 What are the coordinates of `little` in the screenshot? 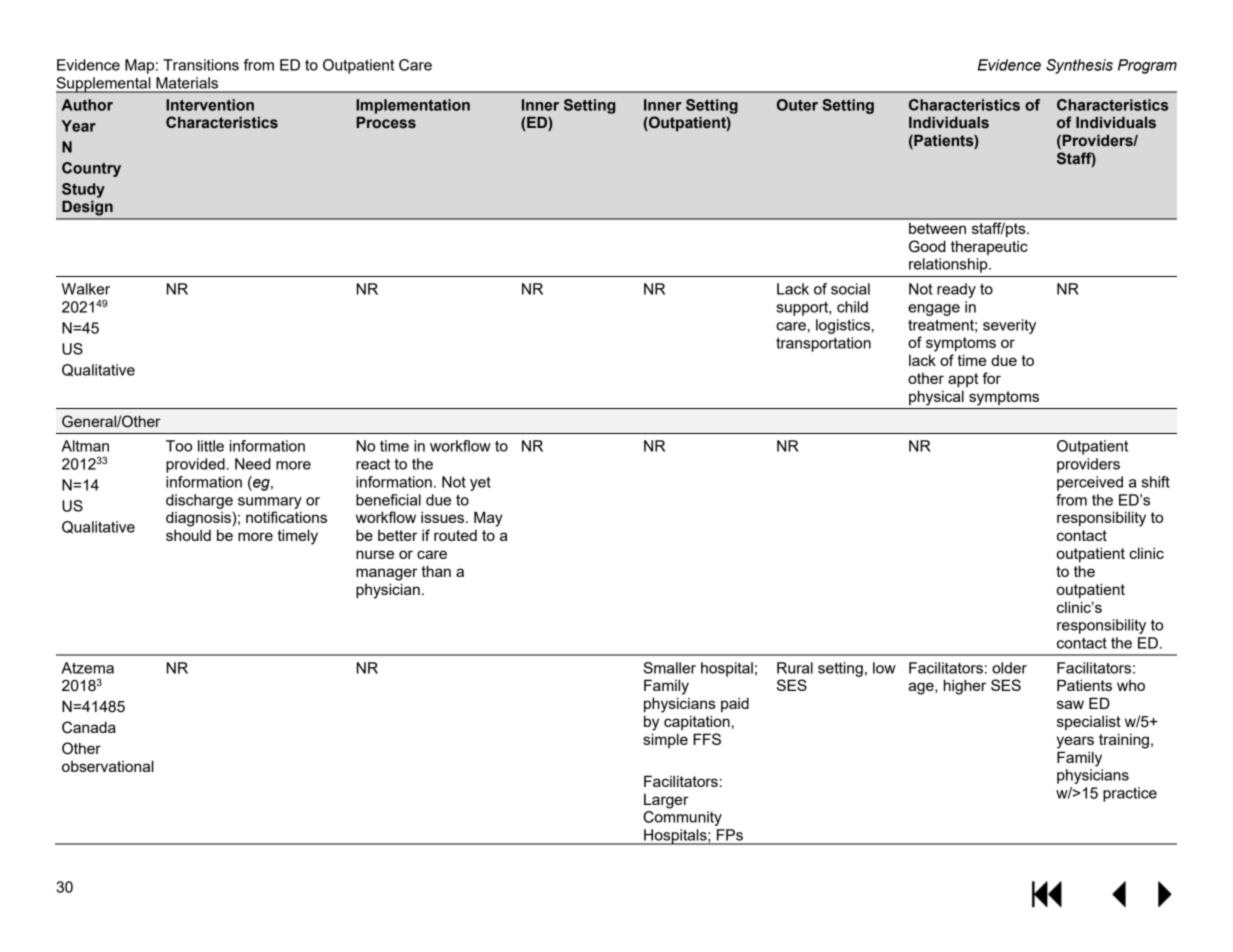 It's located at (211, 446).
